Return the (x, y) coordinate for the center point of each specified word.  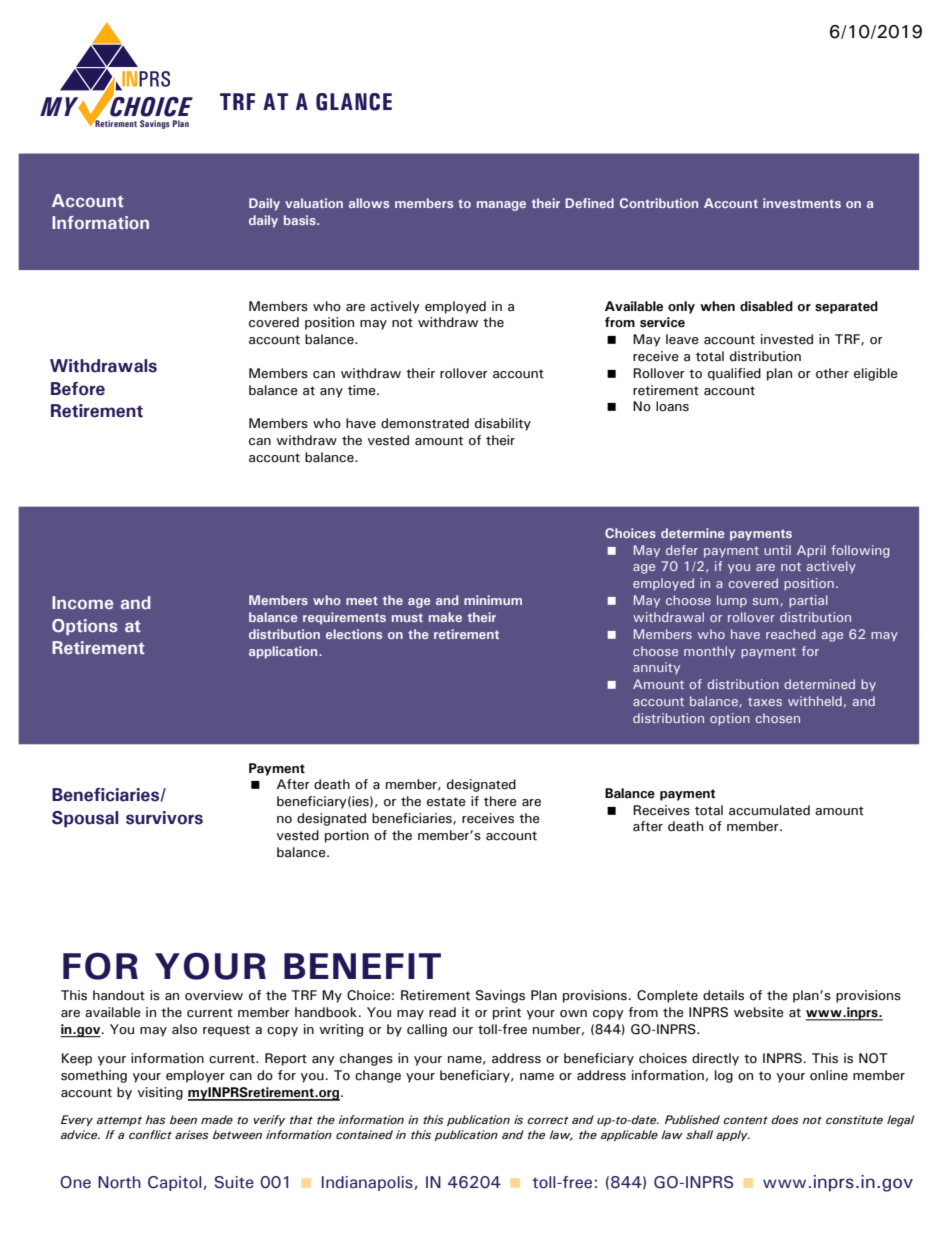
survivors (164, 818)
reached (790, 634)
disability (503, 424)
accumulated (769, 810)
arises (191, 1134)
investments (802, 203)
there (500, 801)
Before (78, 389)
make (445, 617)
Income (82, 602)
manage (501, 206)
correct (548, 1120)
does (784, 1119)
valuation (314, 203)
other (832, 373)
